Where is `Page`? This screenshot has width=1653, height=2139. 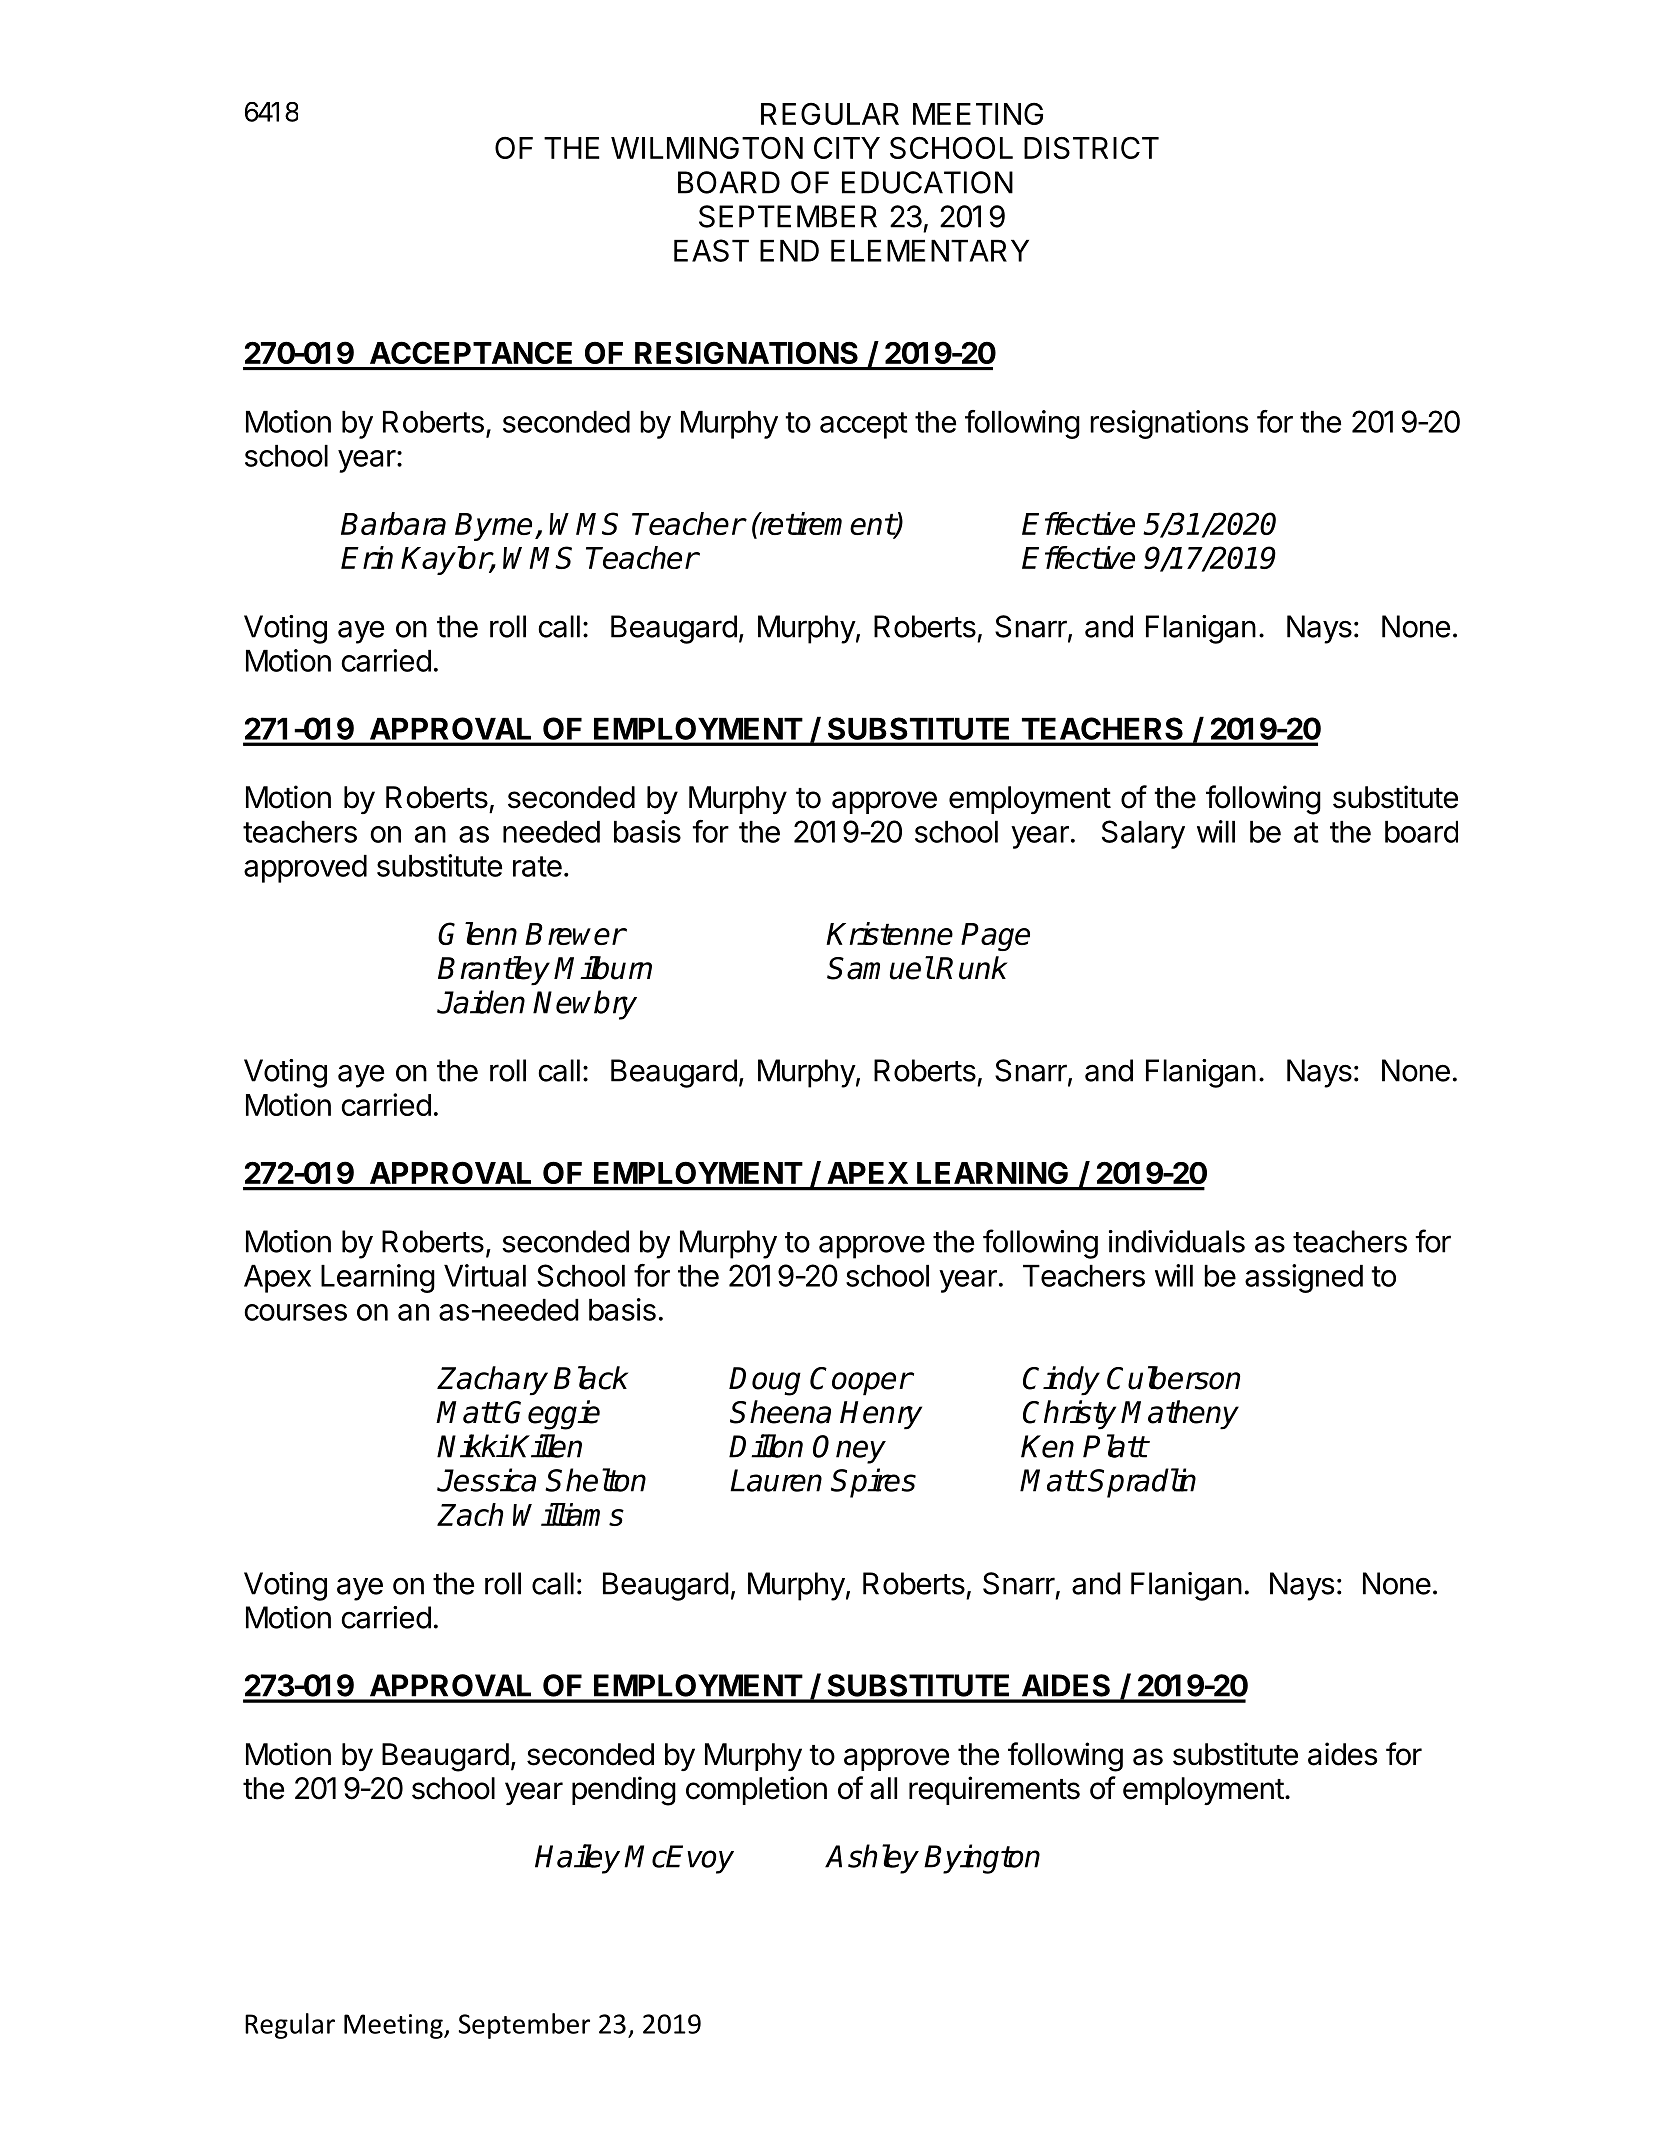
Page is located at coordinates (995, 937).
